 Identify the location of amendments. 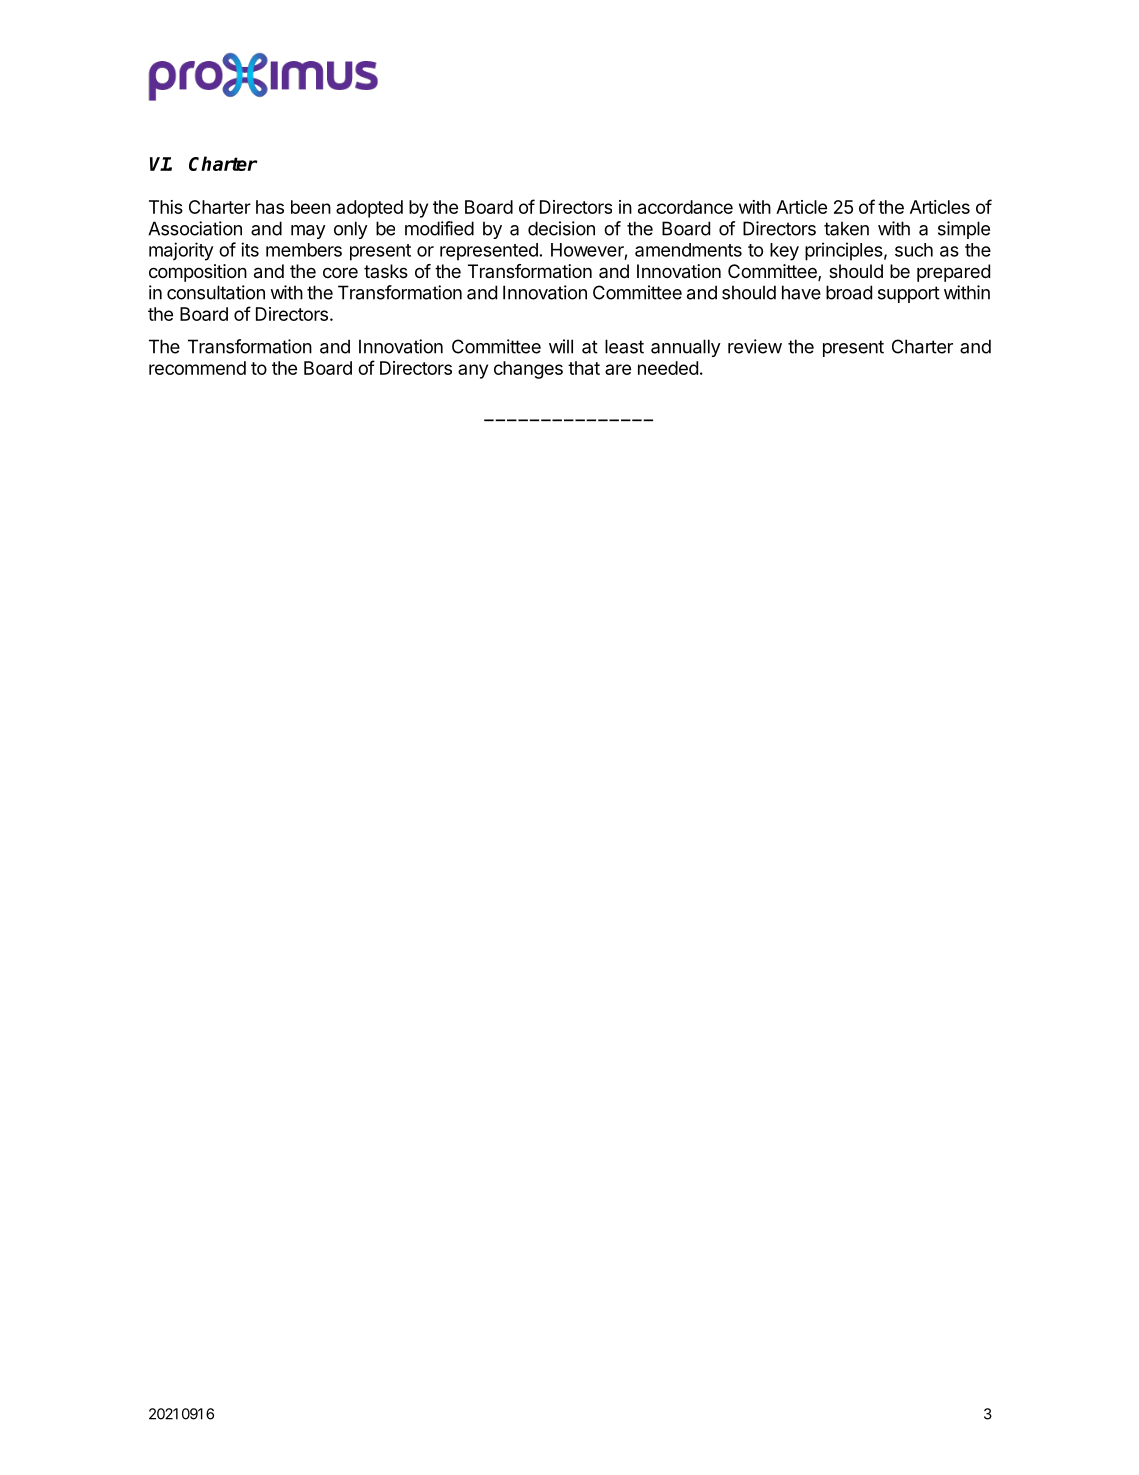
(688, 250).
